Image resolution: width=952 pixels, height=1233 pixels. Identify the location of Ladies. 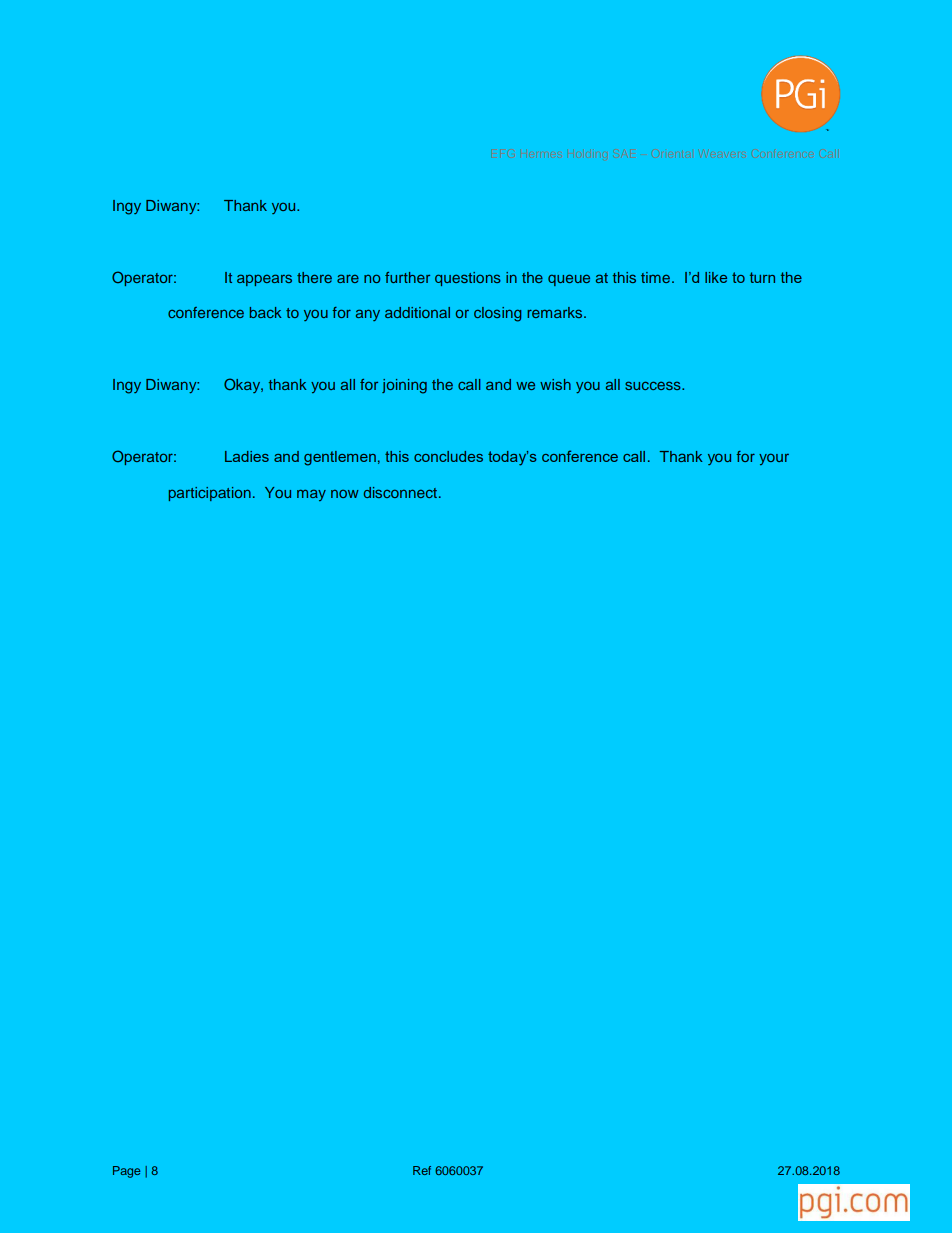
(247, 456).
